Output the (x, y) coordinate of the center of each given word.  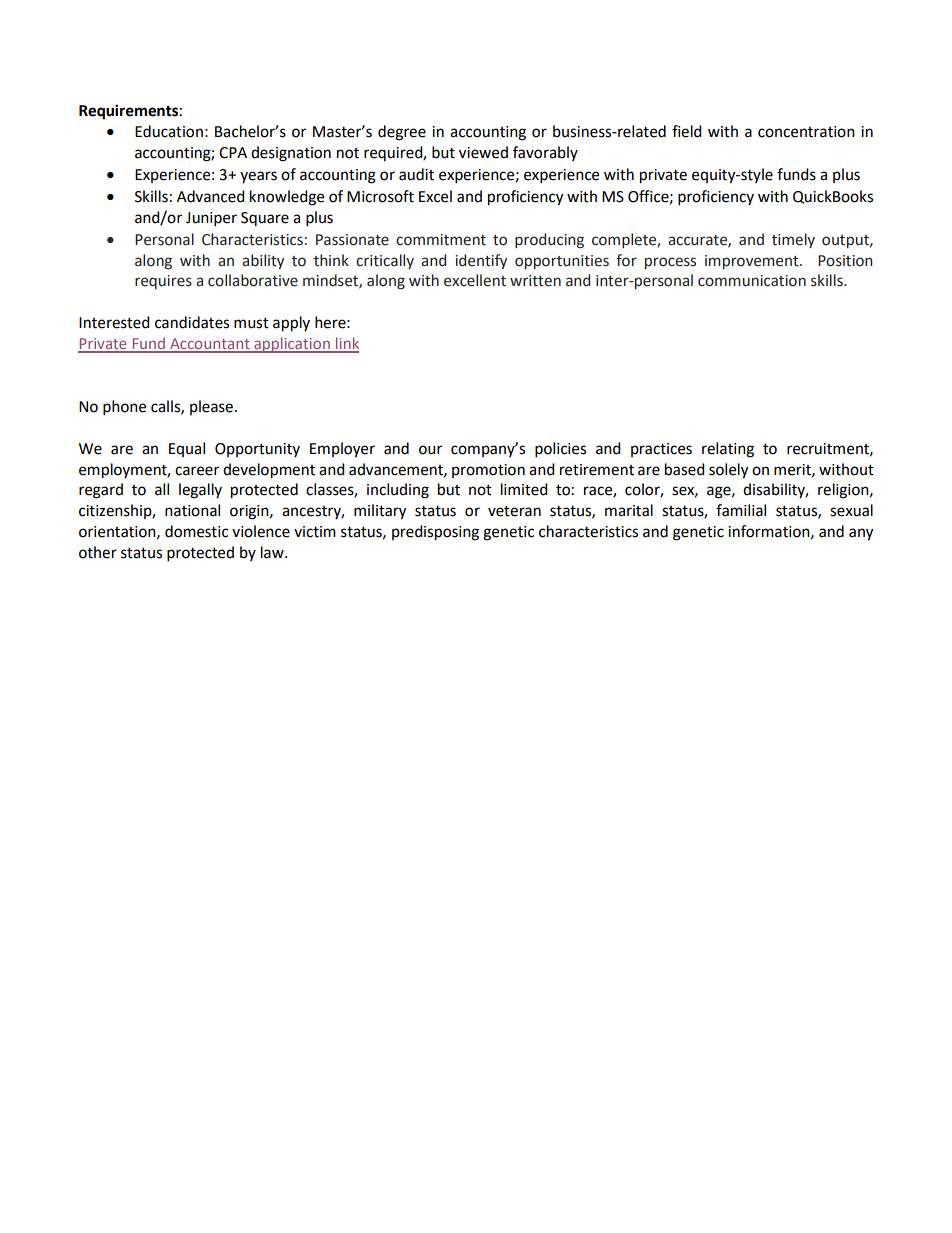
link (346, 344)
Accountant (210, 345)
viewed (483, 152)
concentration (806, 132)
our (430, 450)
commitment (441, 240)
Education (169, 131)
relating (728, 450)
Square (265, 219)
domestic (196, 531)
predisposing (435, 533)
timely (793, 240)
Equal (187, 449)
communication (752, 281)
